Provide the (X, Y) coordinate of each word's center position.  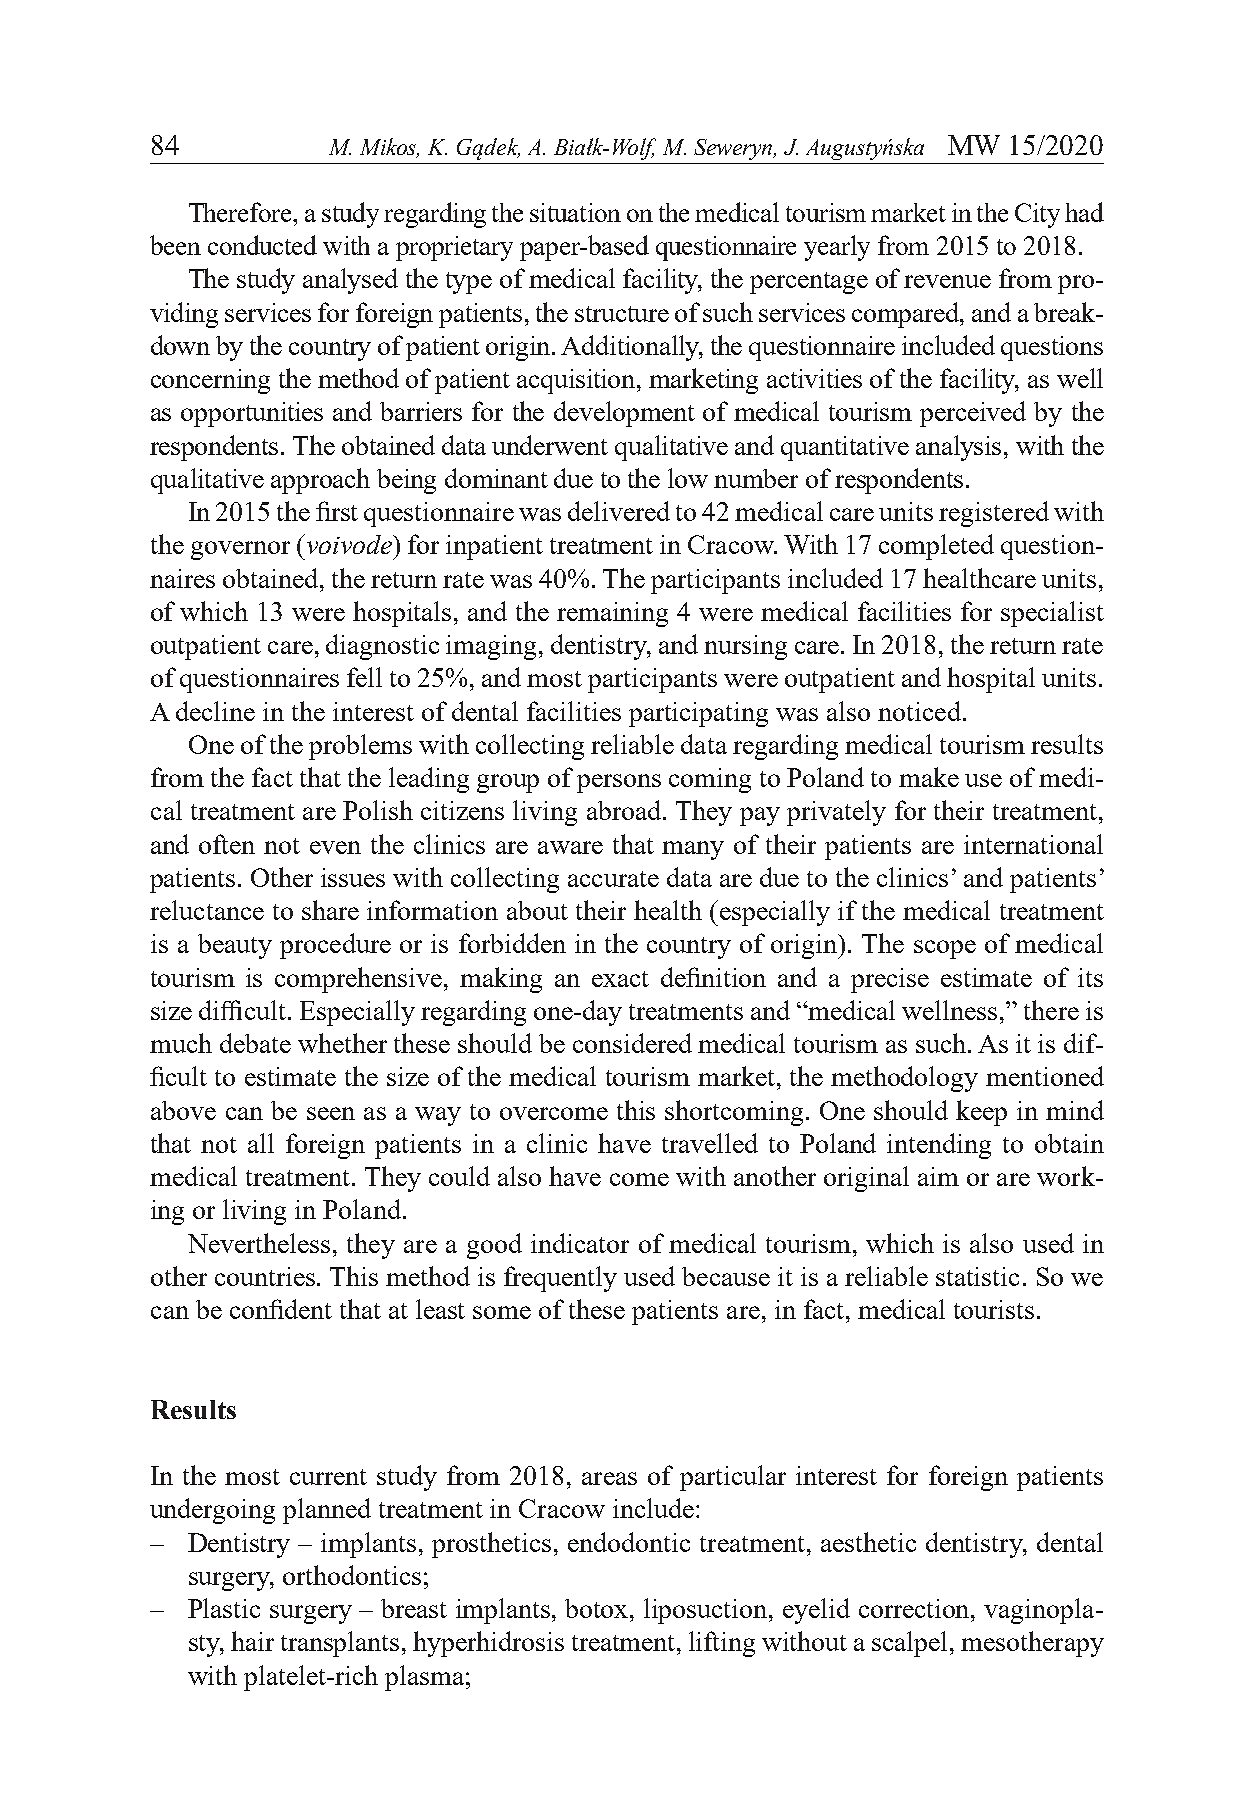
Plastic (224, 1608)
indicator (580, 1243)
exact (620, 979)
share (330, 910)
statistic (977, 1276)
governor (240, 550)
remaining (612, 614)
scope (945, 949)
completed (936, 547)
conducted (262, 245)
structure (622, 314)
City (1037, 215)
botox (598, 1608)
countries (266, 1276)
